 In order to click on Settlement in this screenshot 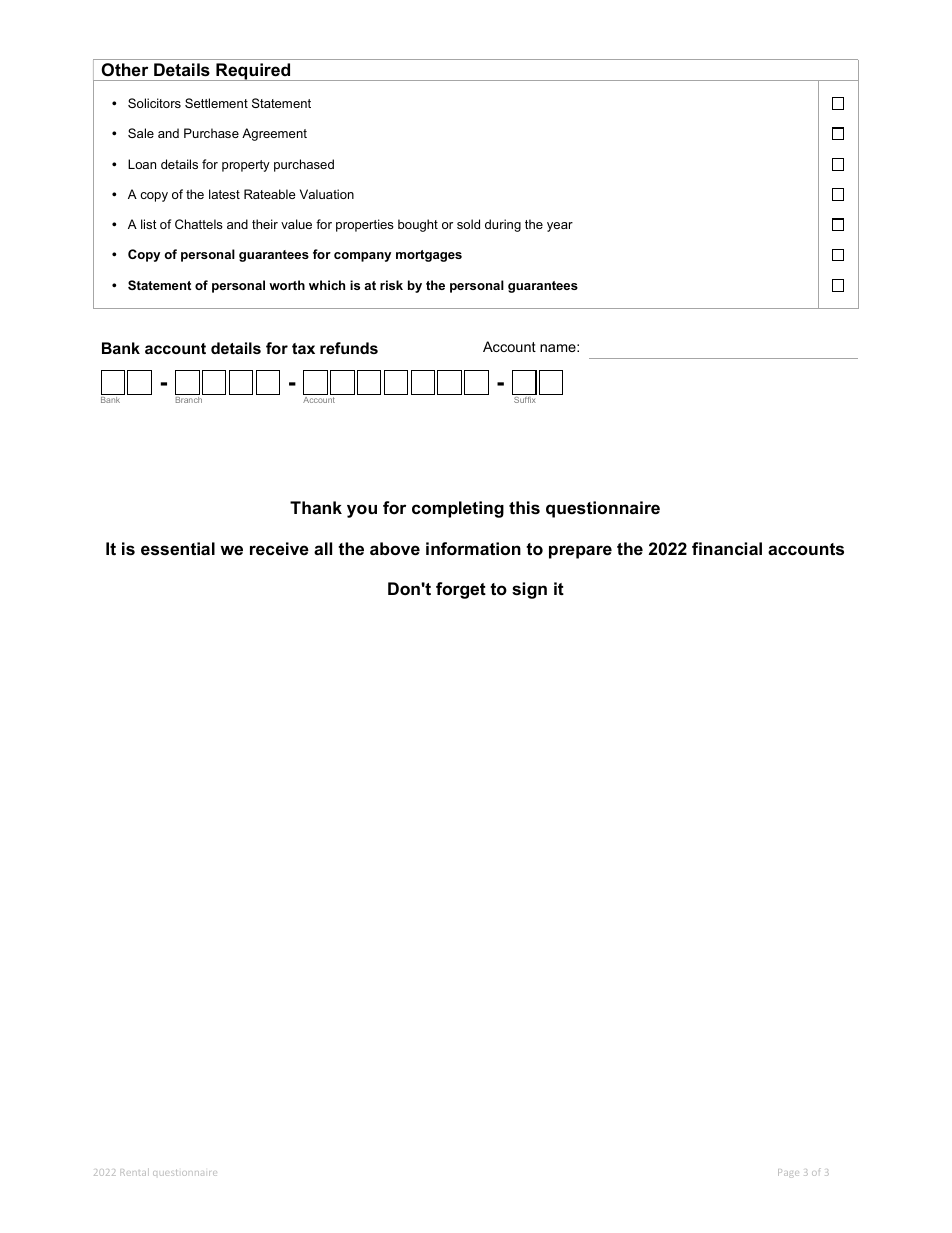, I will do `click(216, 103)`.
